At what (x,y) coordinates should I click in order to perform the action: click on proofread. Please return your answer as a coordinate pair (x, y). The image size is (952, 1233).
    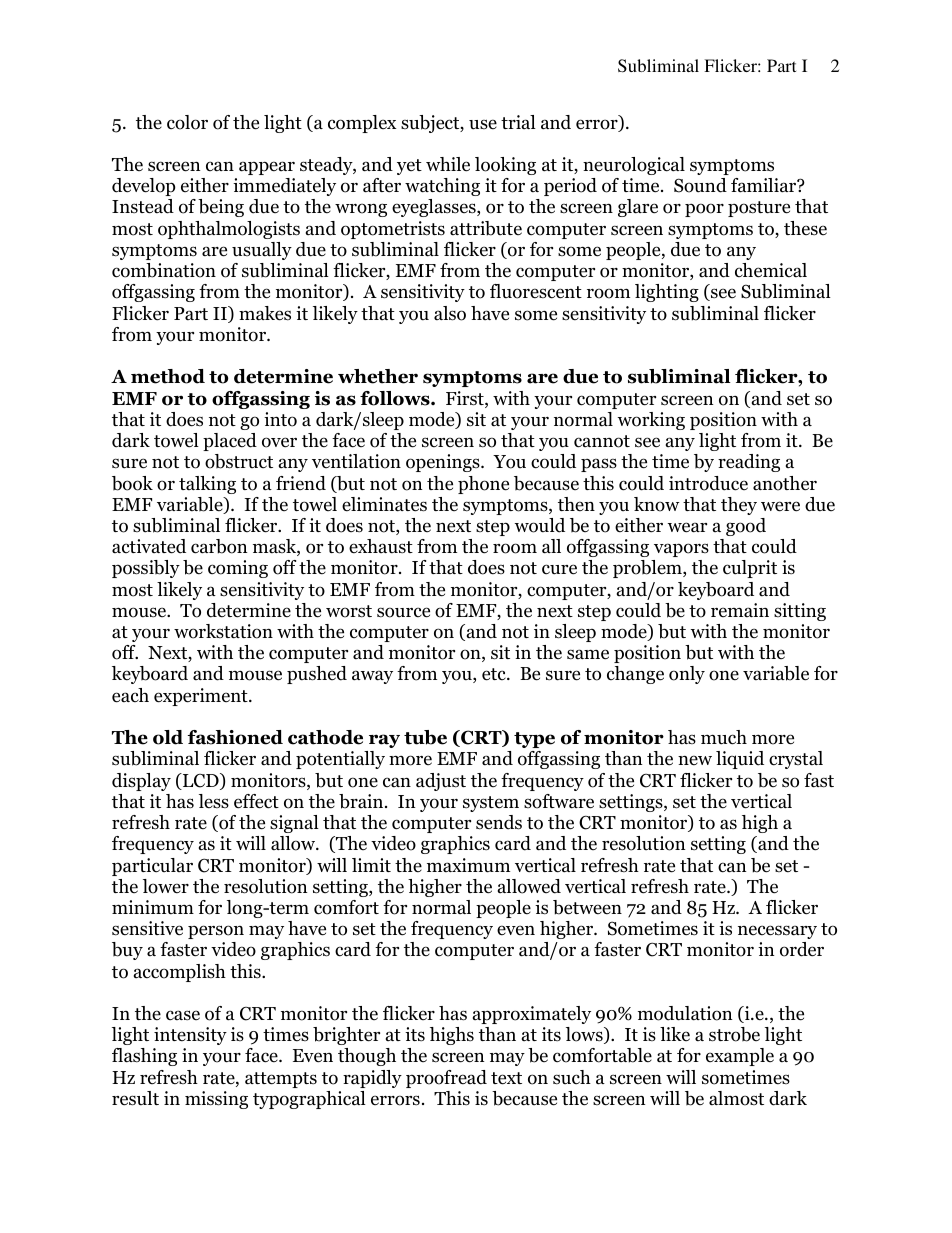
    Looking at the image, I should click on (446, 1079).
